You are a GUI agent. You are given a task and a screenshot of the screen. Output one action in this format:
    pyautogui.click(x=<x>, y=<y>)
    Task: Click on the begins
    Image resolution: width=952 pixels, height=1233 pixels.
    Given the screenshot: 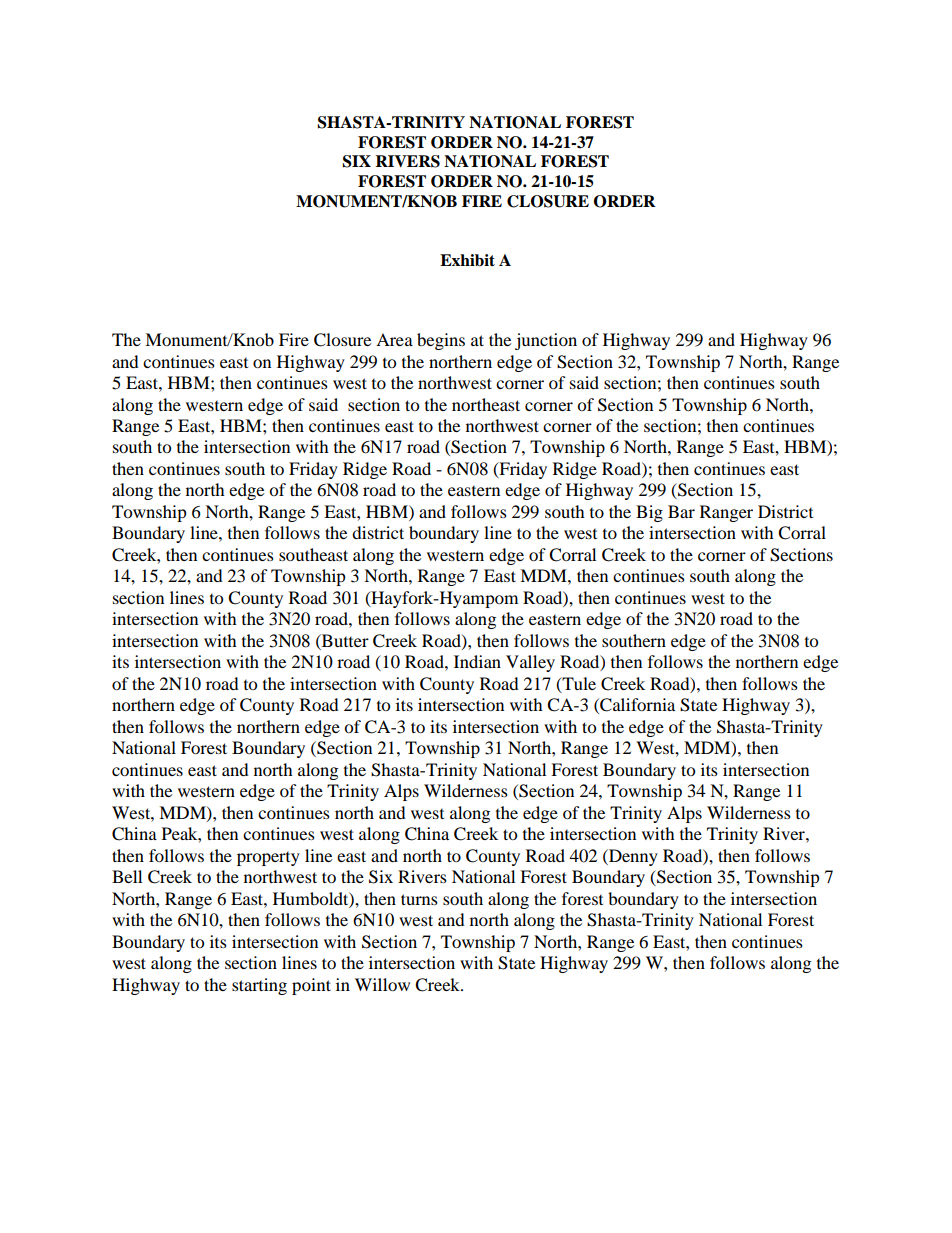 What is the action you would take?
    pyautogui.click(x=441, y=341)
